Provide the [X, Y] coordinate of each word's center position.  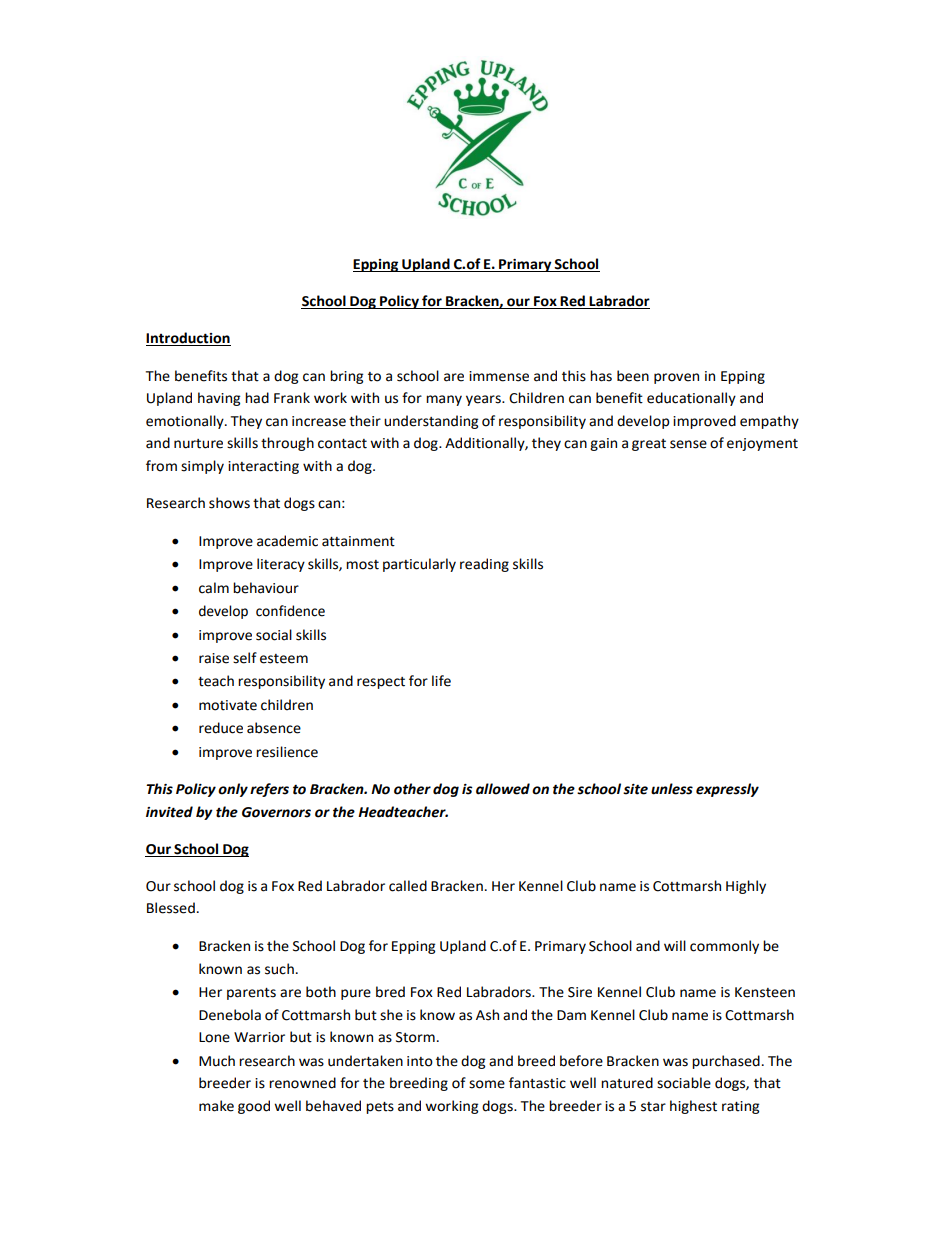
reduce [221, 728]
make [216, 1106]
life [441, 681]
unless [672, 789]
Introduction [188, 339]
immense [499, 376]
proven [676, 378]
